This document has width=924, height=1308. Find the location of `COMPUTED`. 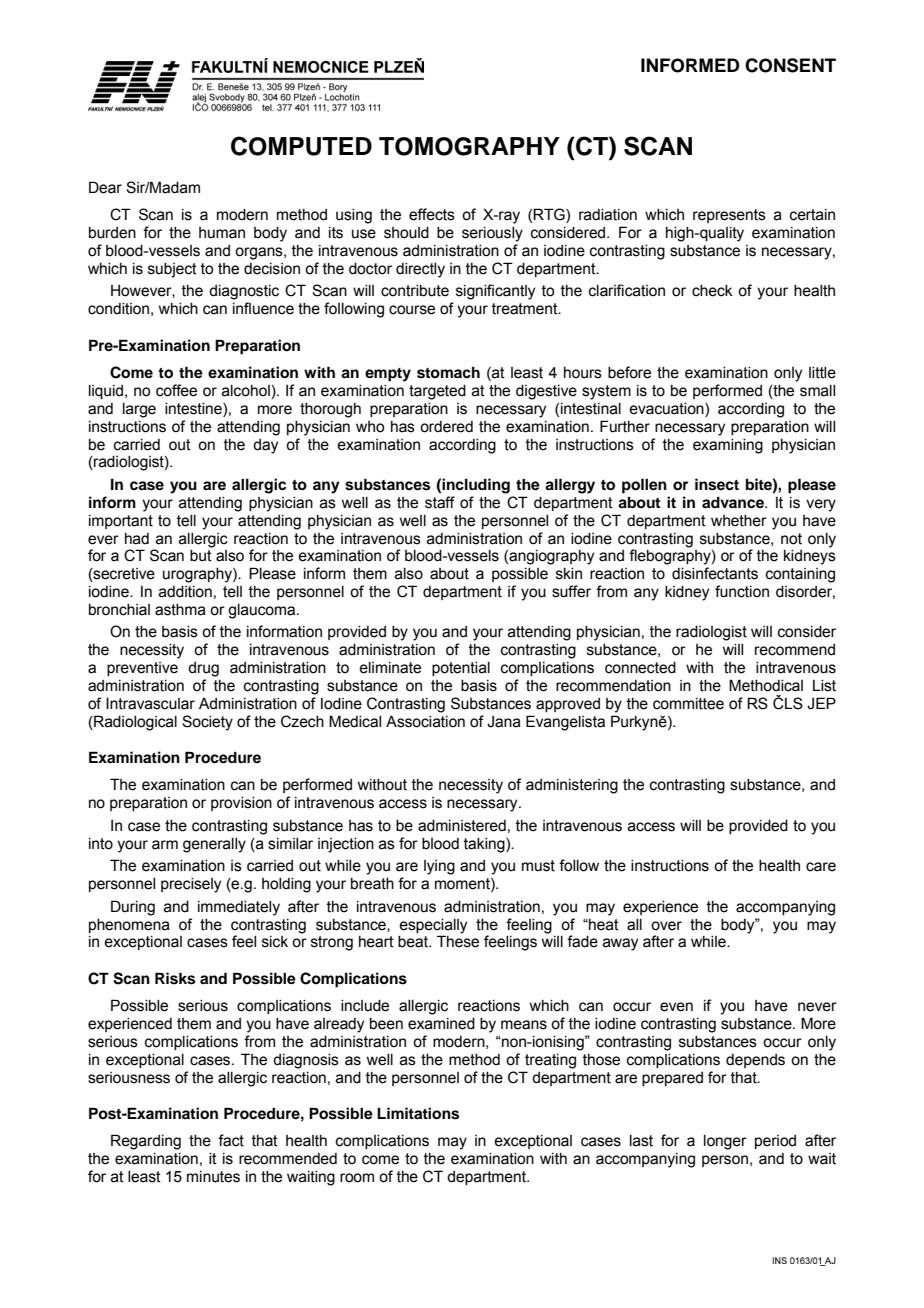

COMPUTED is located at coordinates (301, 146).
